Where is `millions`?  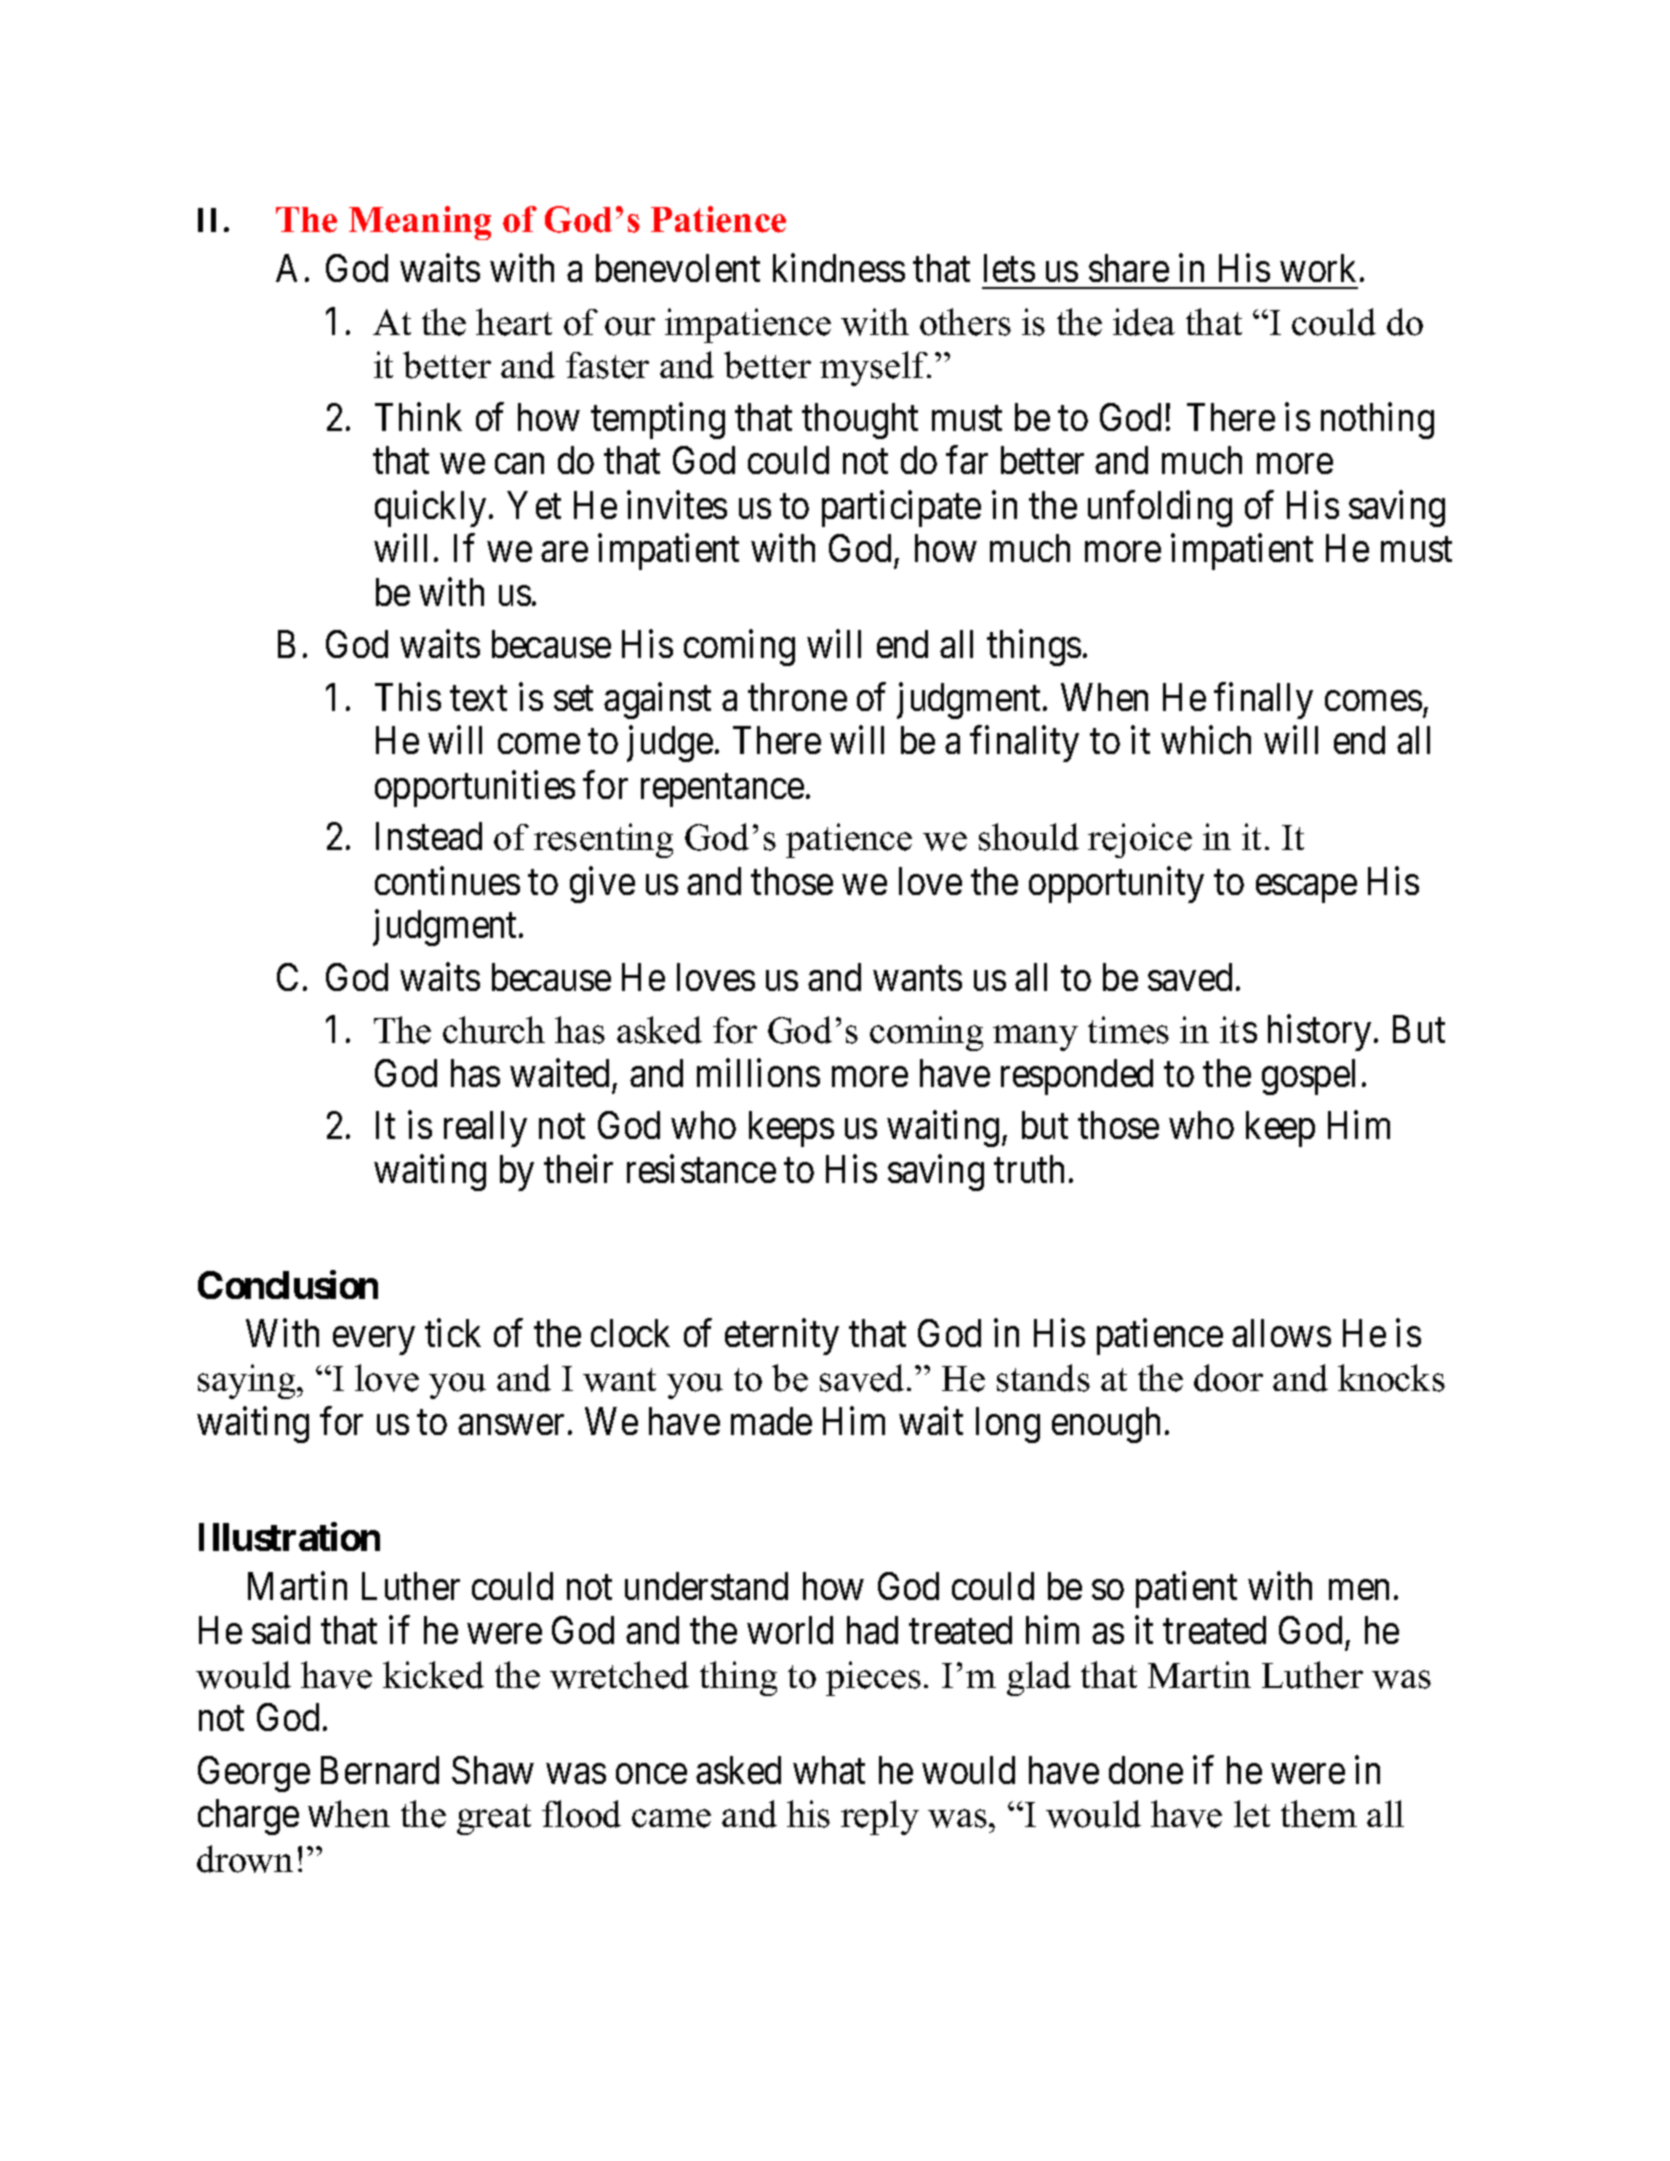
millions is located at coordinates (758, 1073).
